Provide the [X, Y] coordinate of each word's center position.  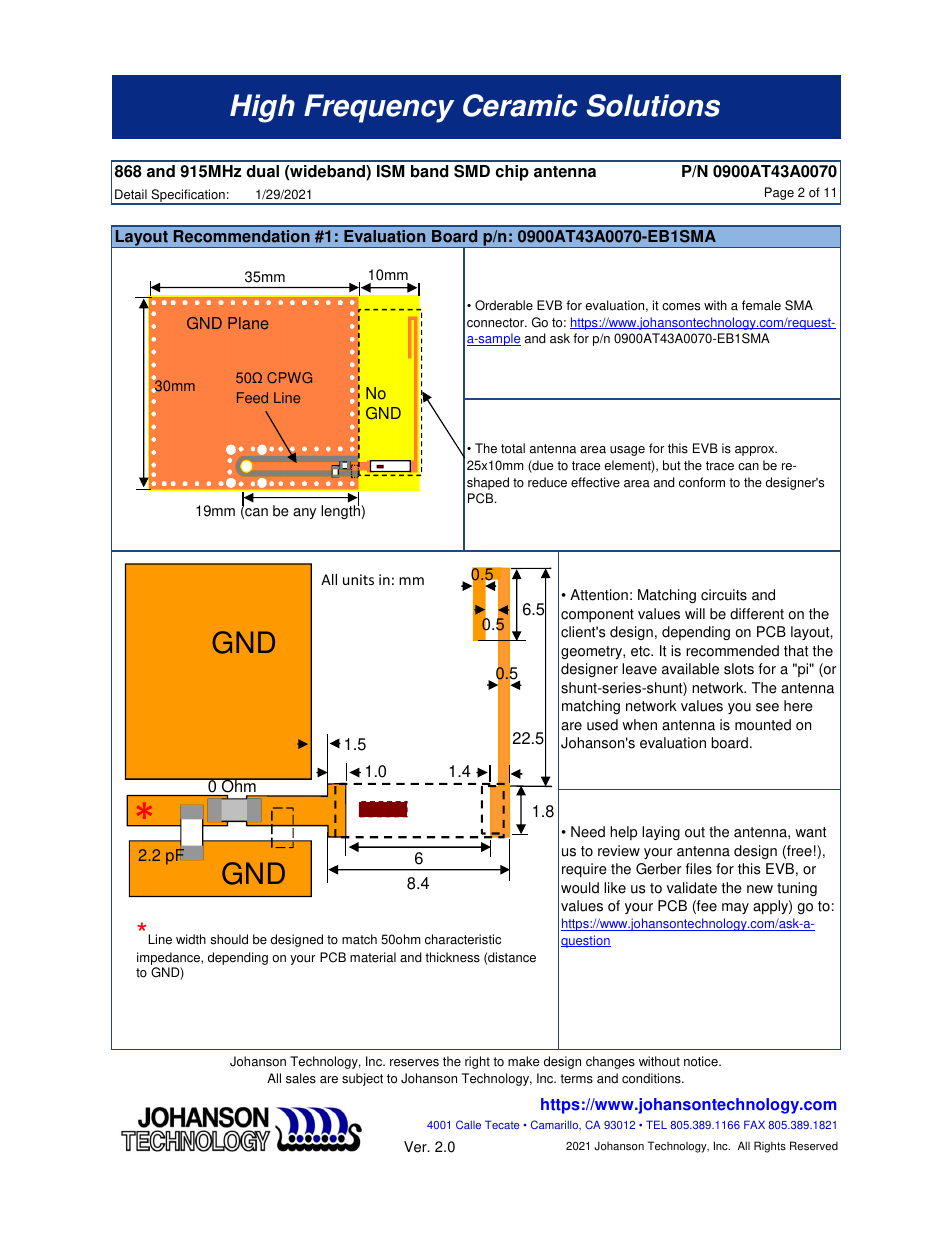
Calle [468, 1124]
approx [756, 451]
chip [512, 173]
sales [301, 1078]
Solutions [653, 105]
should [229, 939]
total [513, 448]
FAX [754, 1124]
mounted [763, 725]
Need [588, 832]
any [304, 513]
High [262, 108]
